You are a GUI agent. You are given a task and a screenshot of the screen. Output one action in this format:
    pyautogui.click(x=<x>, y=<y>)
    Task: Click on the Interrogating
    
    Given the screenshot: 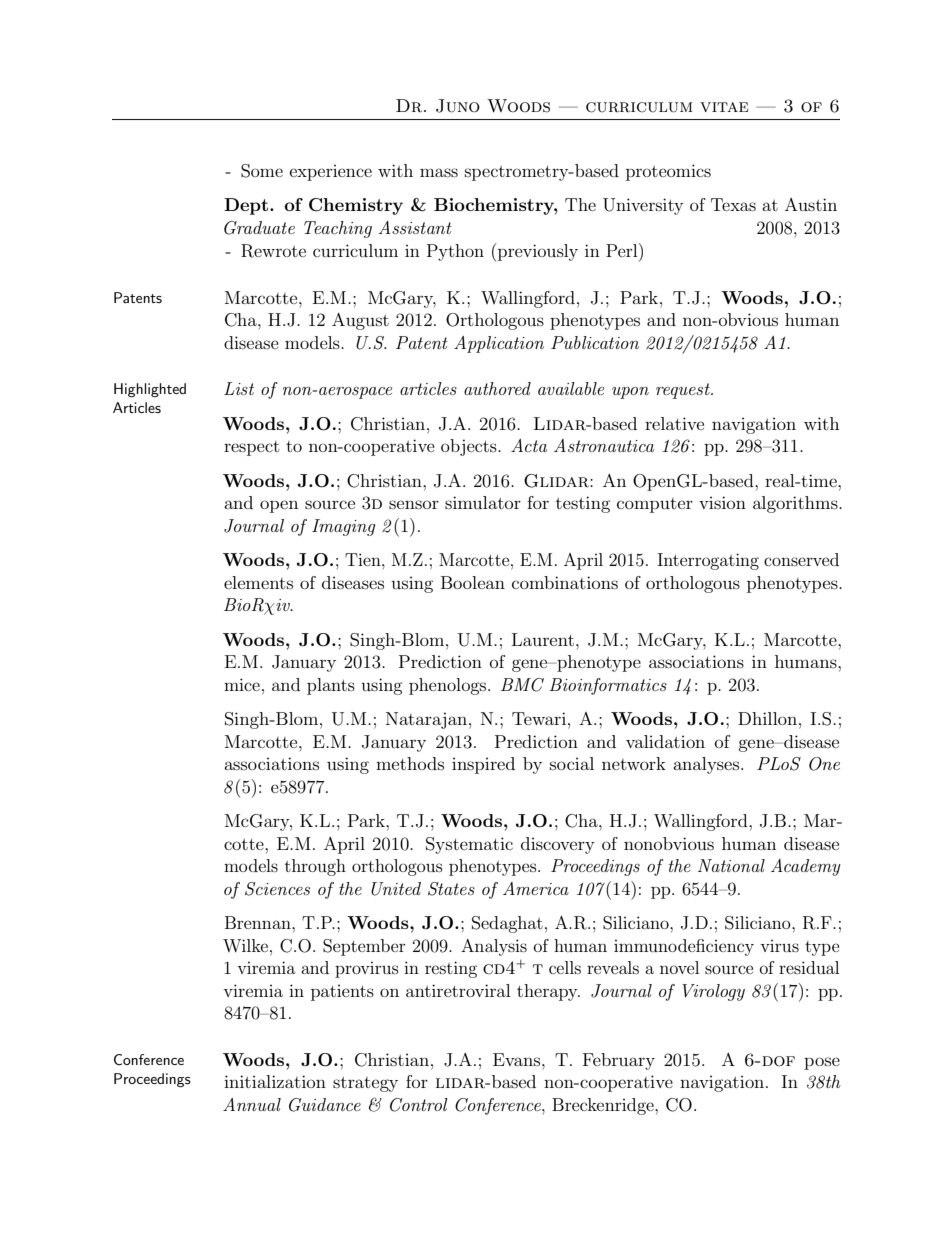 What is the action you would take?
    pyautogui.click(x=708, y=561)
